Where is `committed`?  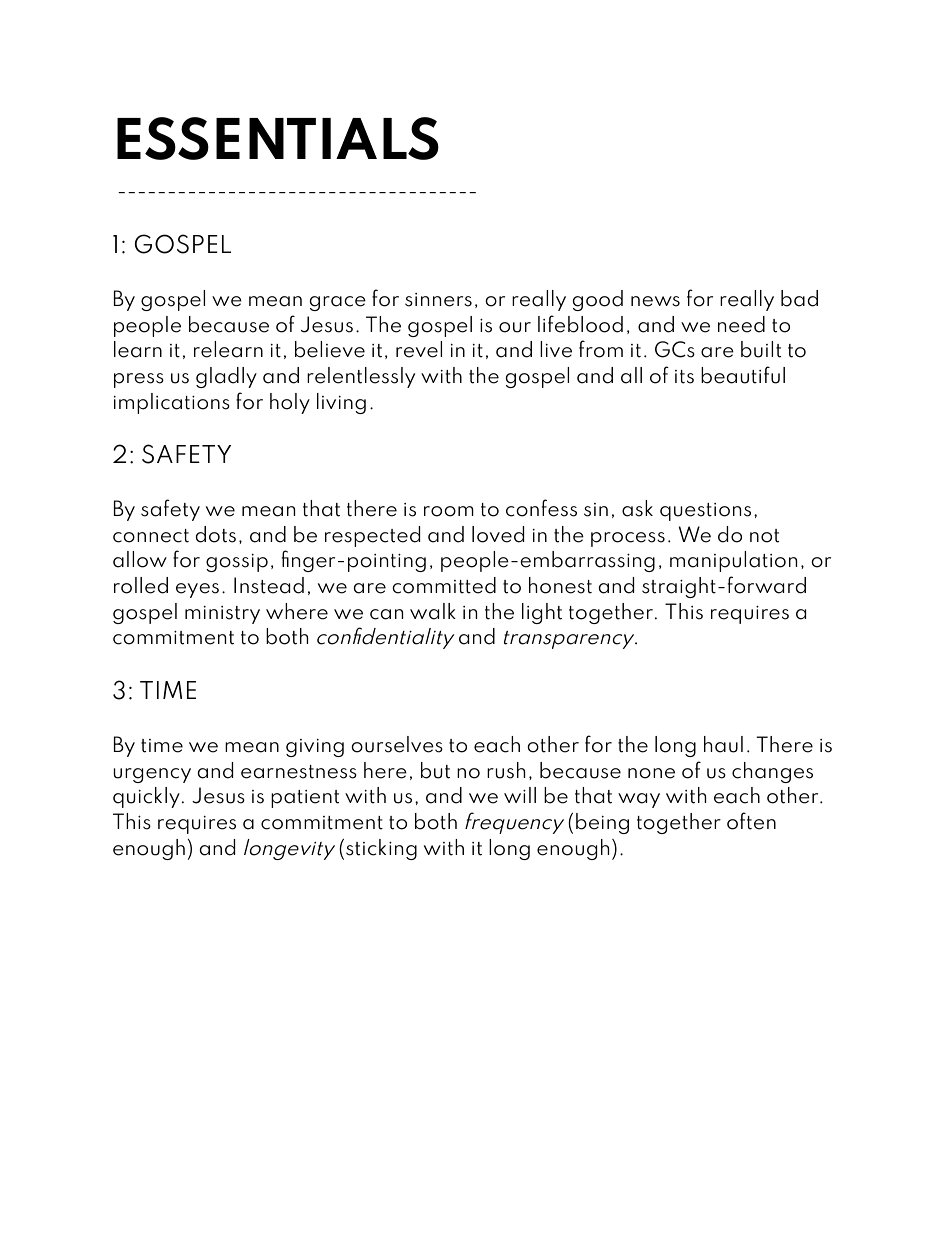
committed is located at coordinates (444, 585).
